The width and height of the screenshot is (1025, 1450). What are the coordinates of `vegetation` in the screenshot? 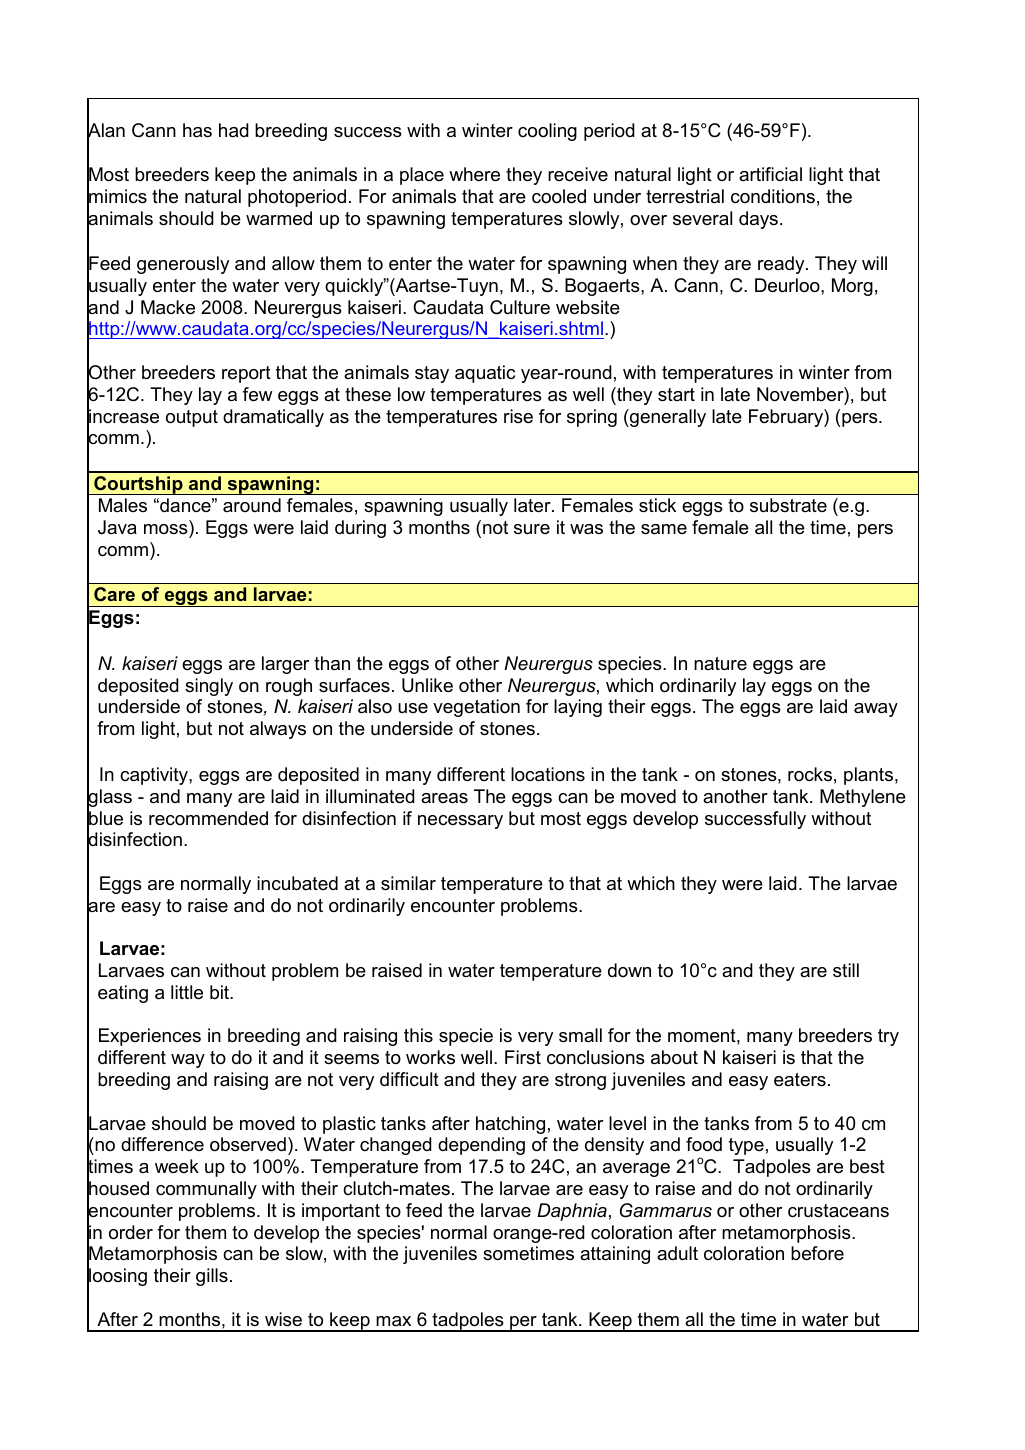 It's located at (476, 708).
